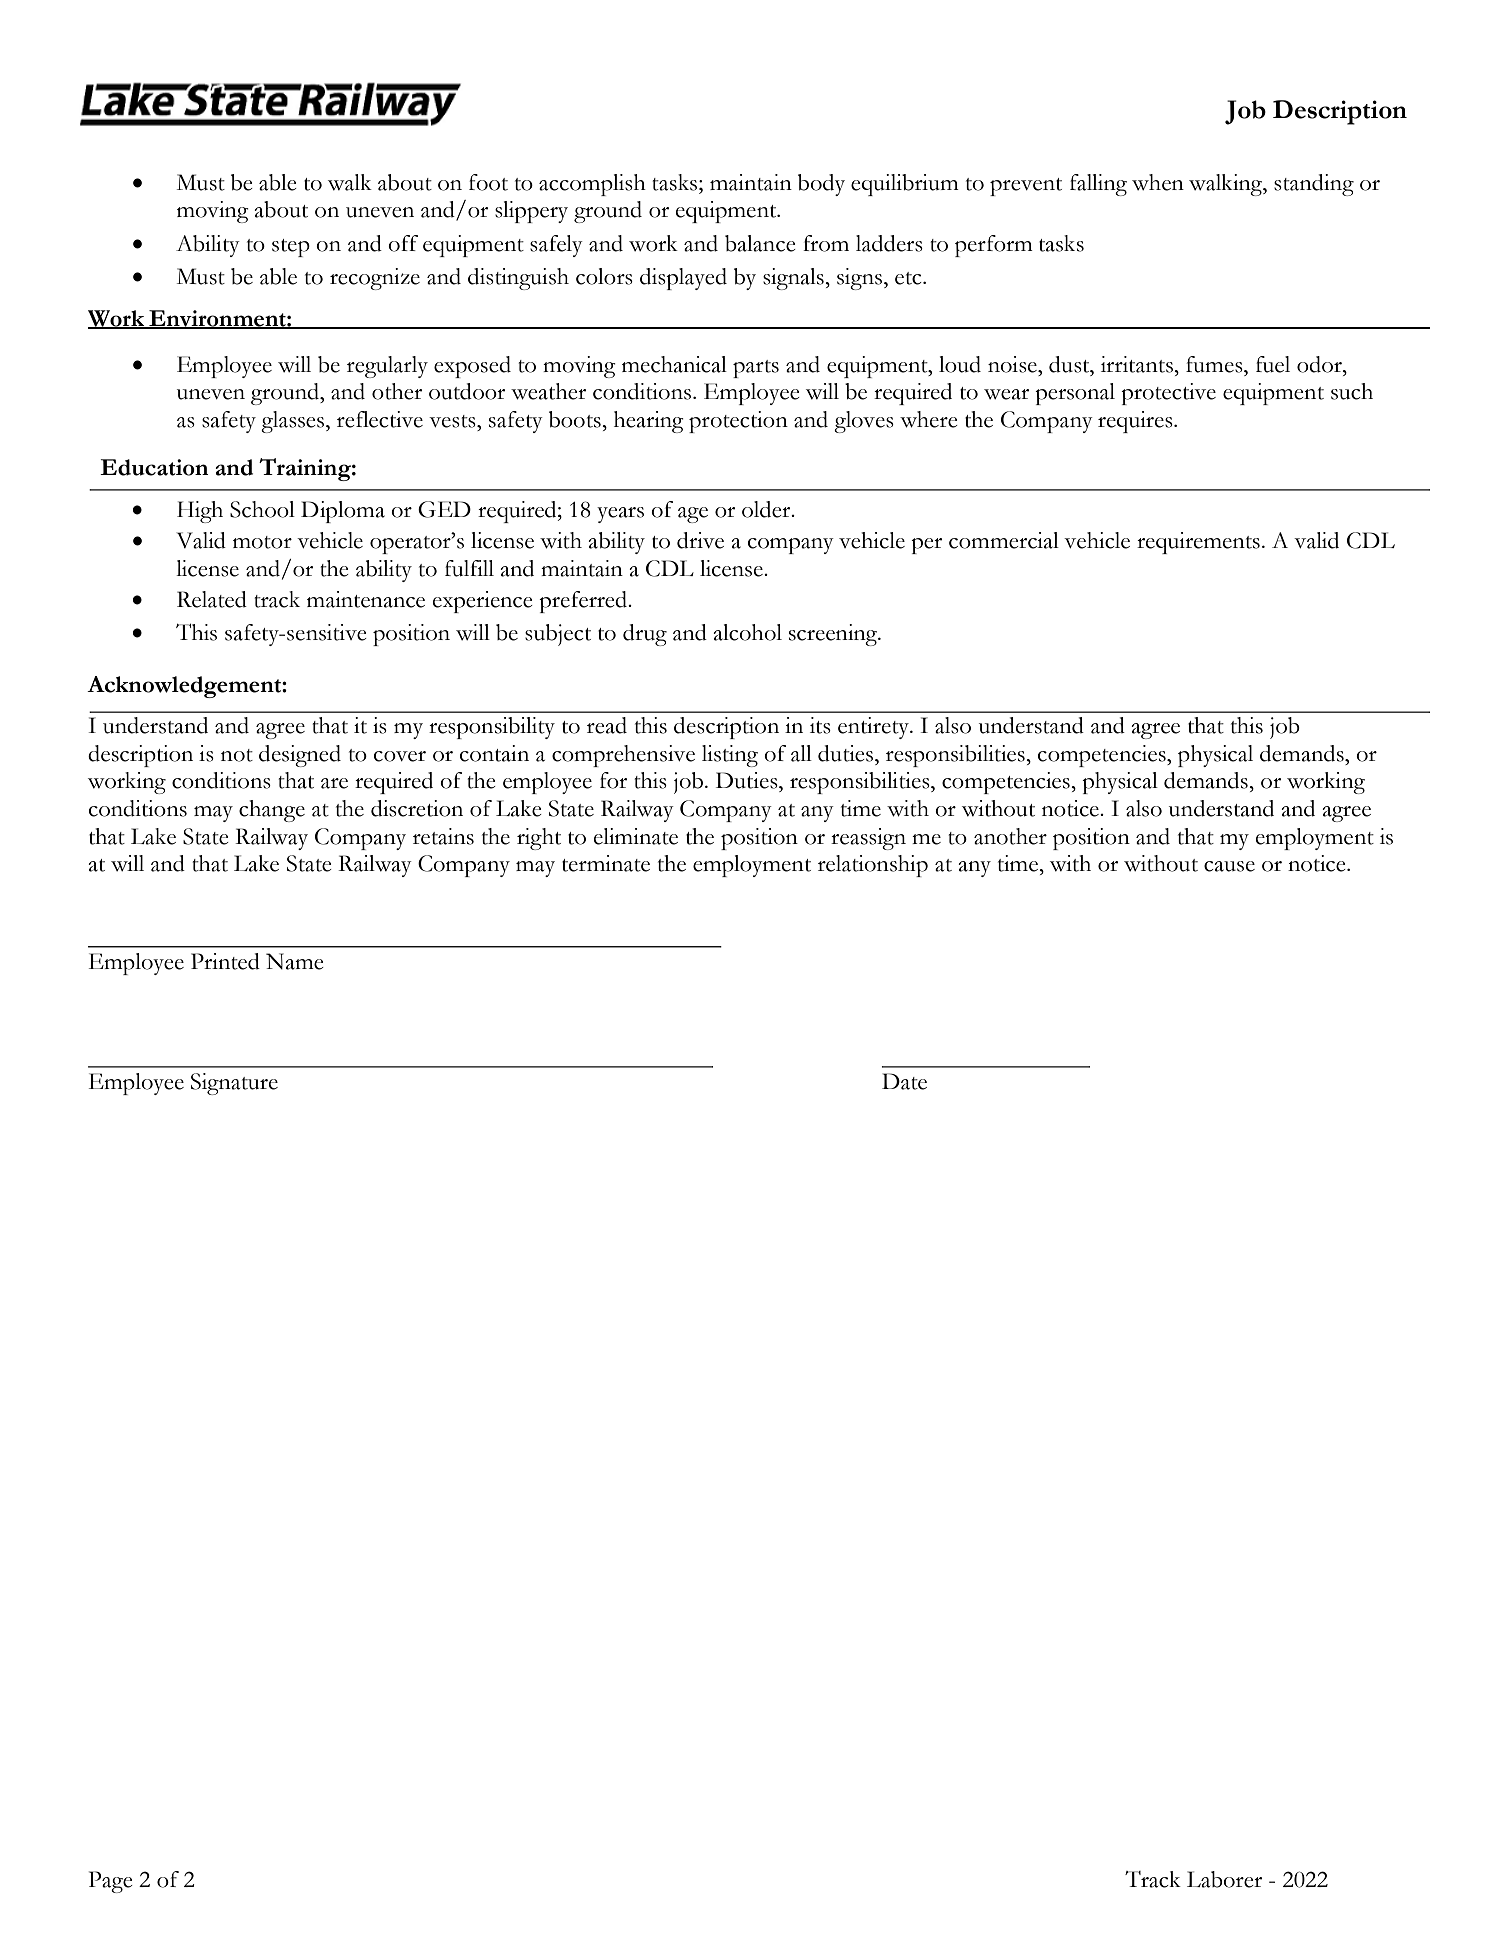 This page has height=1940, width=1499. Describe the element at coordinates (1158, 182) in the page. I see `when` at that location.
